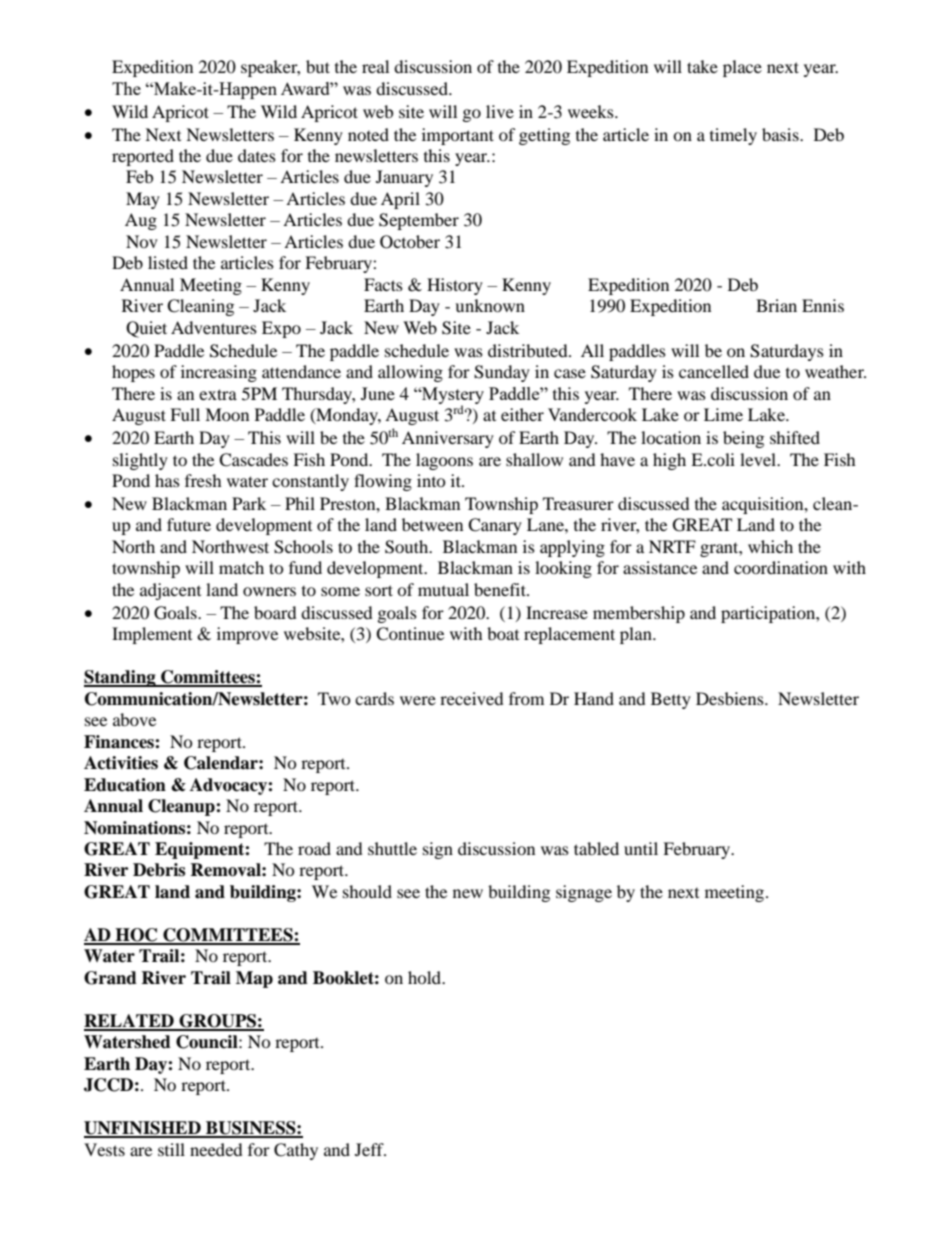 The width and height of the document is (952, 1233). Describe the element at coordinates (171, 1149) in the document. I see `still` at that location.
